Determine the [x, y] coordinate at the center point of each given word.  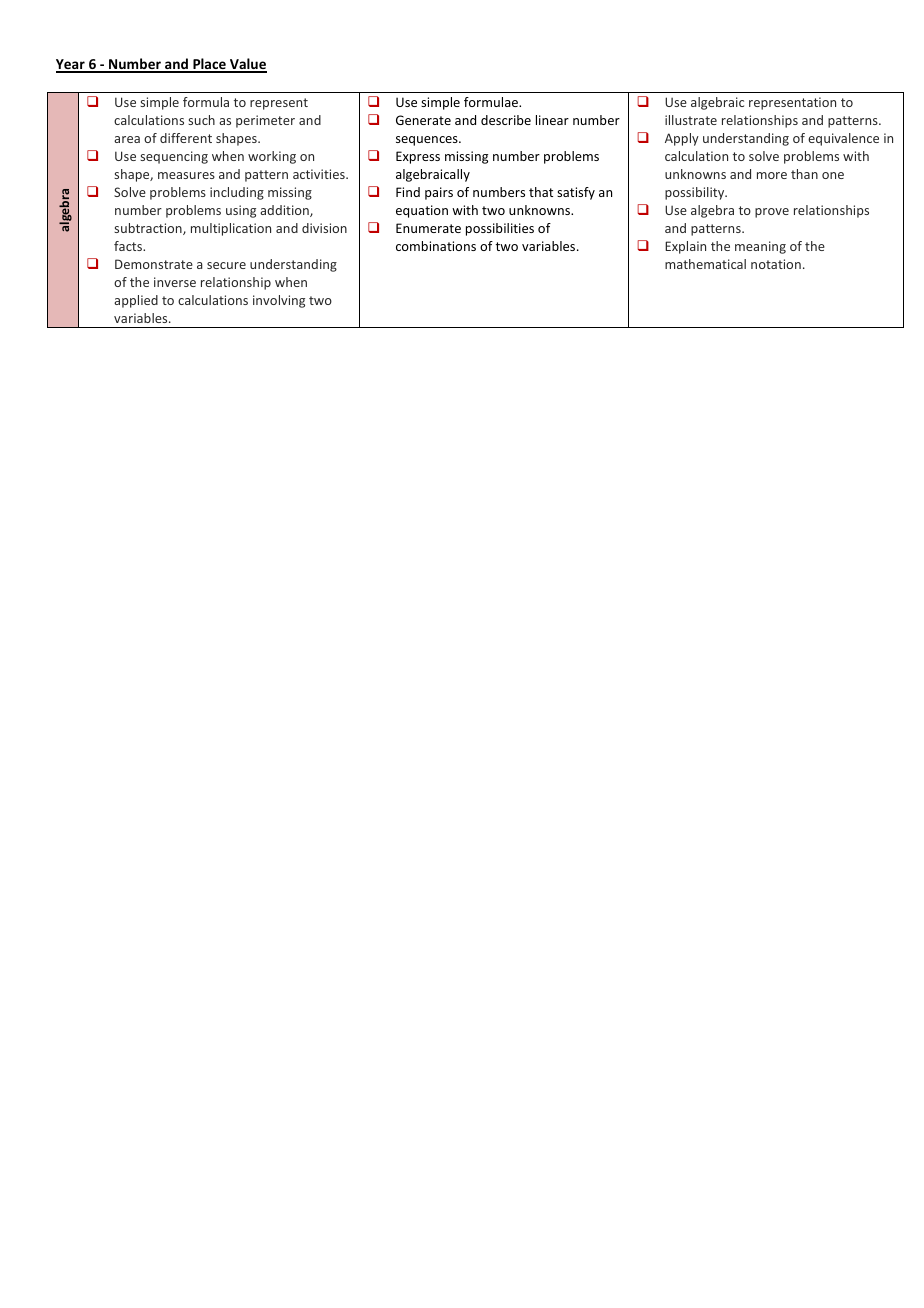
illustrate [691, 120]
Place [209, 65]
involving [279, 301]
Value [247, 65]
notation [776, 264]
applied [136, 301]
